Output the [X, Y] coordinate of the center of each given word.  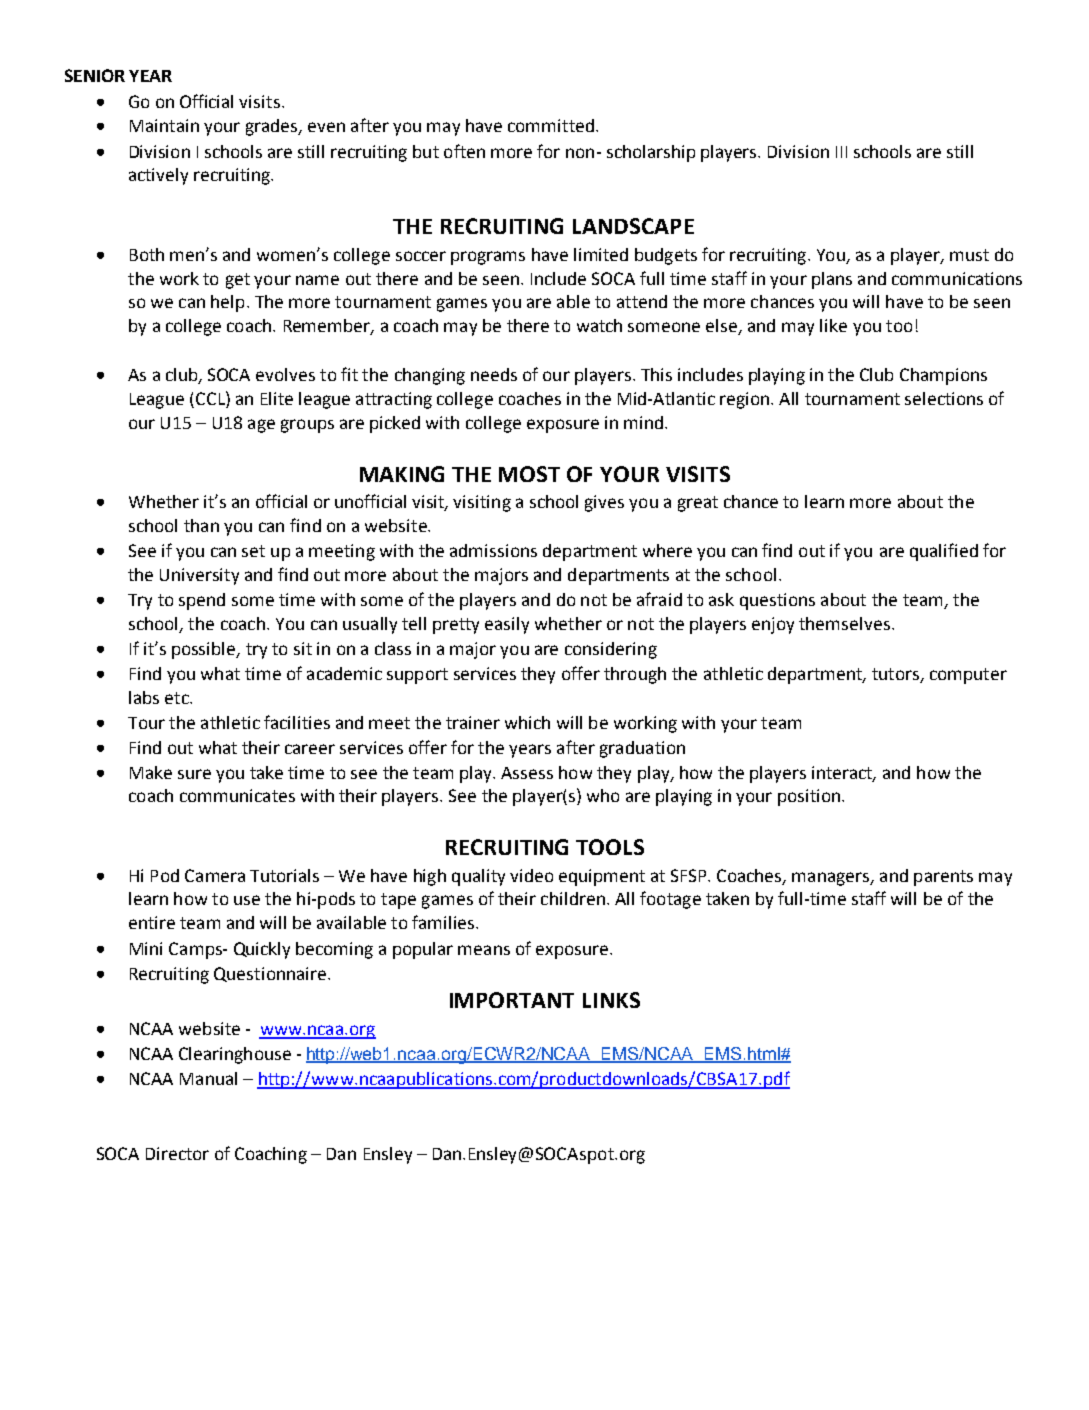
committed [551, 125]
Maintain [164, 125]
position [809, 797]
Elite [277, 398]
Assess [527, 773]
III [841, 152]
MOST [529, 474]
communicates [237, 795]
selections [944, 398]
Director [177, 1153]
